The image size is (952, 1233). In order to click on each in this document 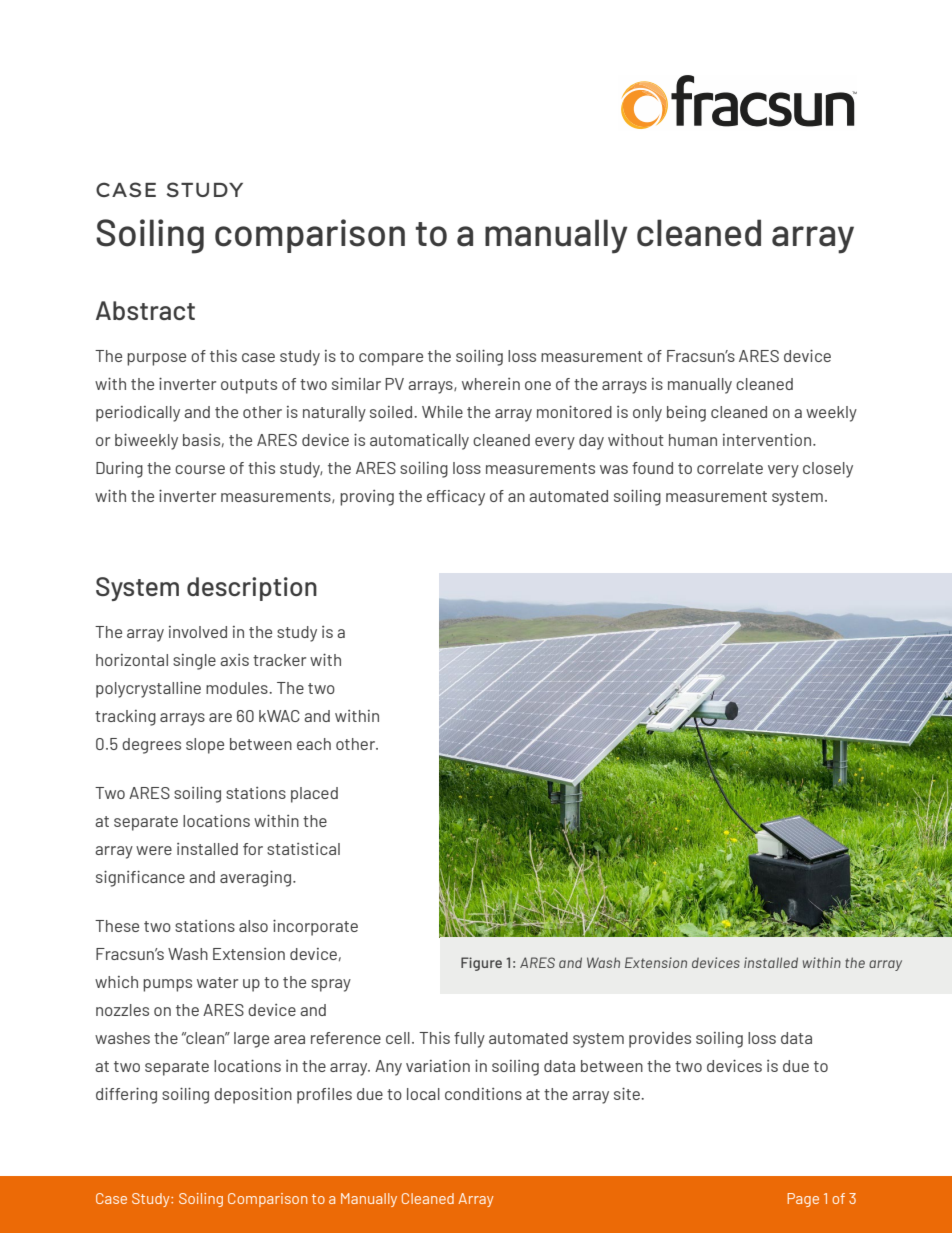, I will do `click(314, 744)`.
